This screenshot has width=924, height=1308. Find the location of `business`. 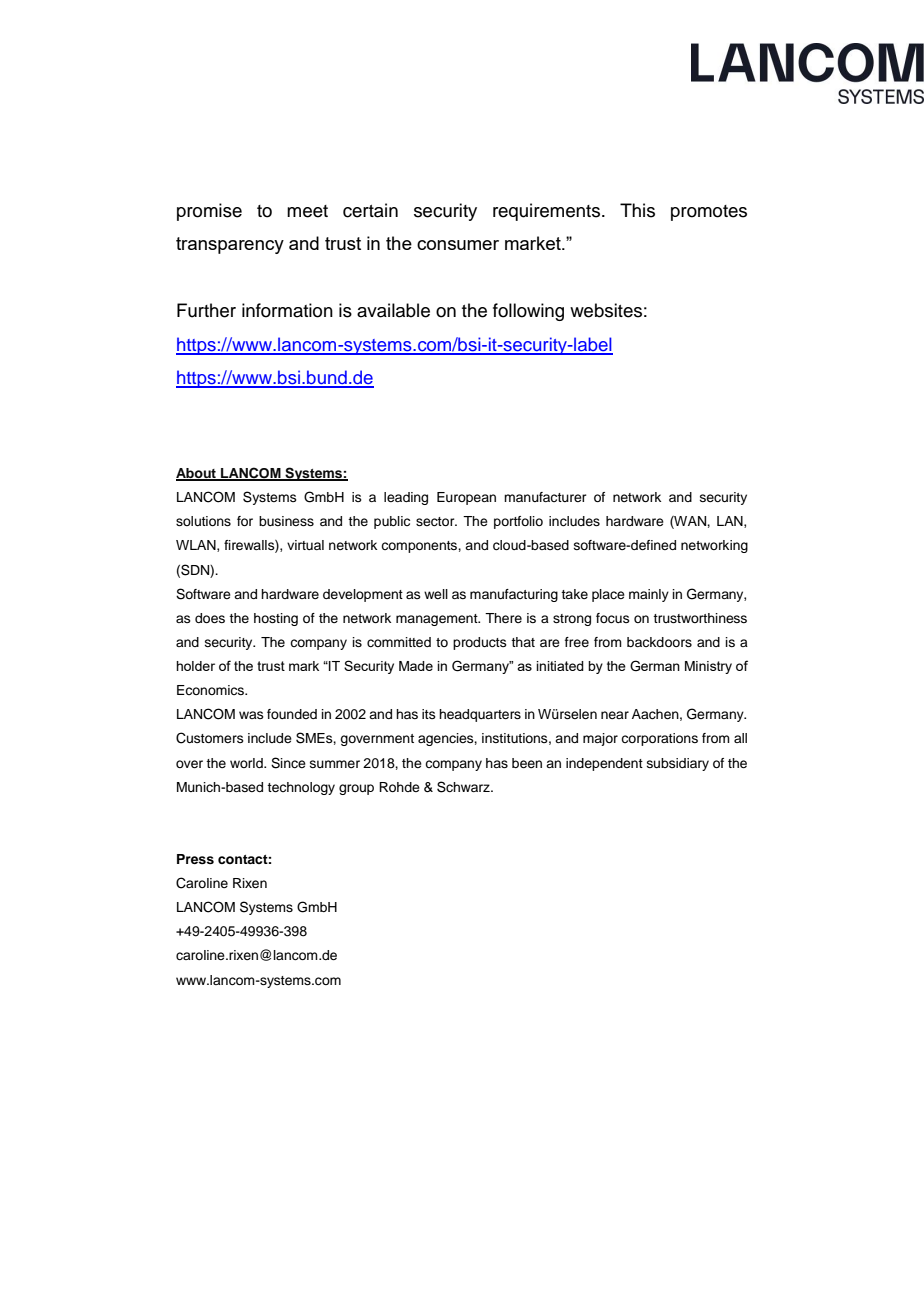

business is located at coordinates (286, 521).
